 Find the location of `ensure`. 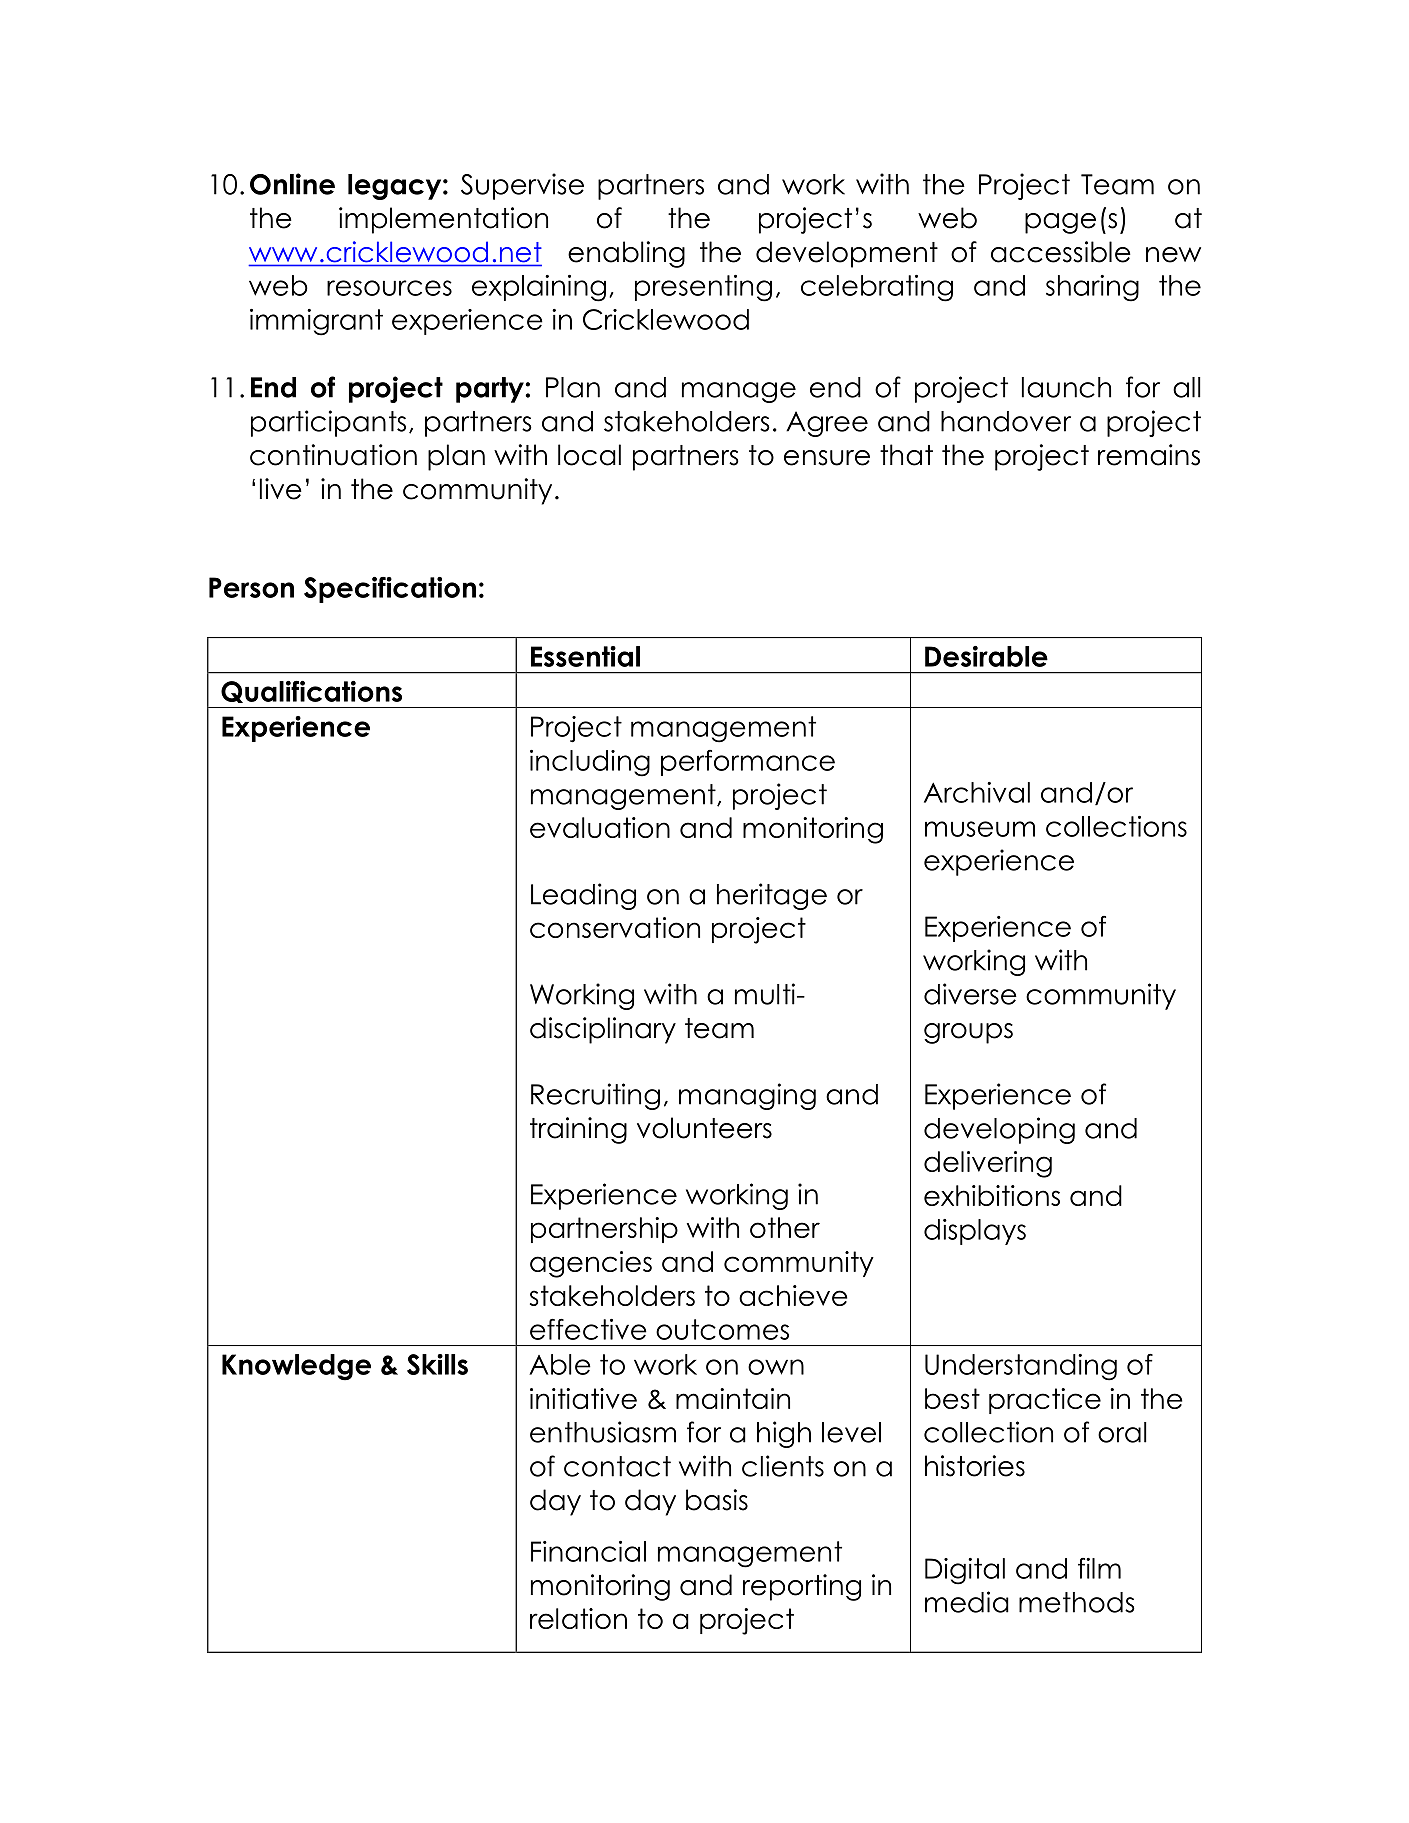

ensure is located at coordinates (827, 458).
